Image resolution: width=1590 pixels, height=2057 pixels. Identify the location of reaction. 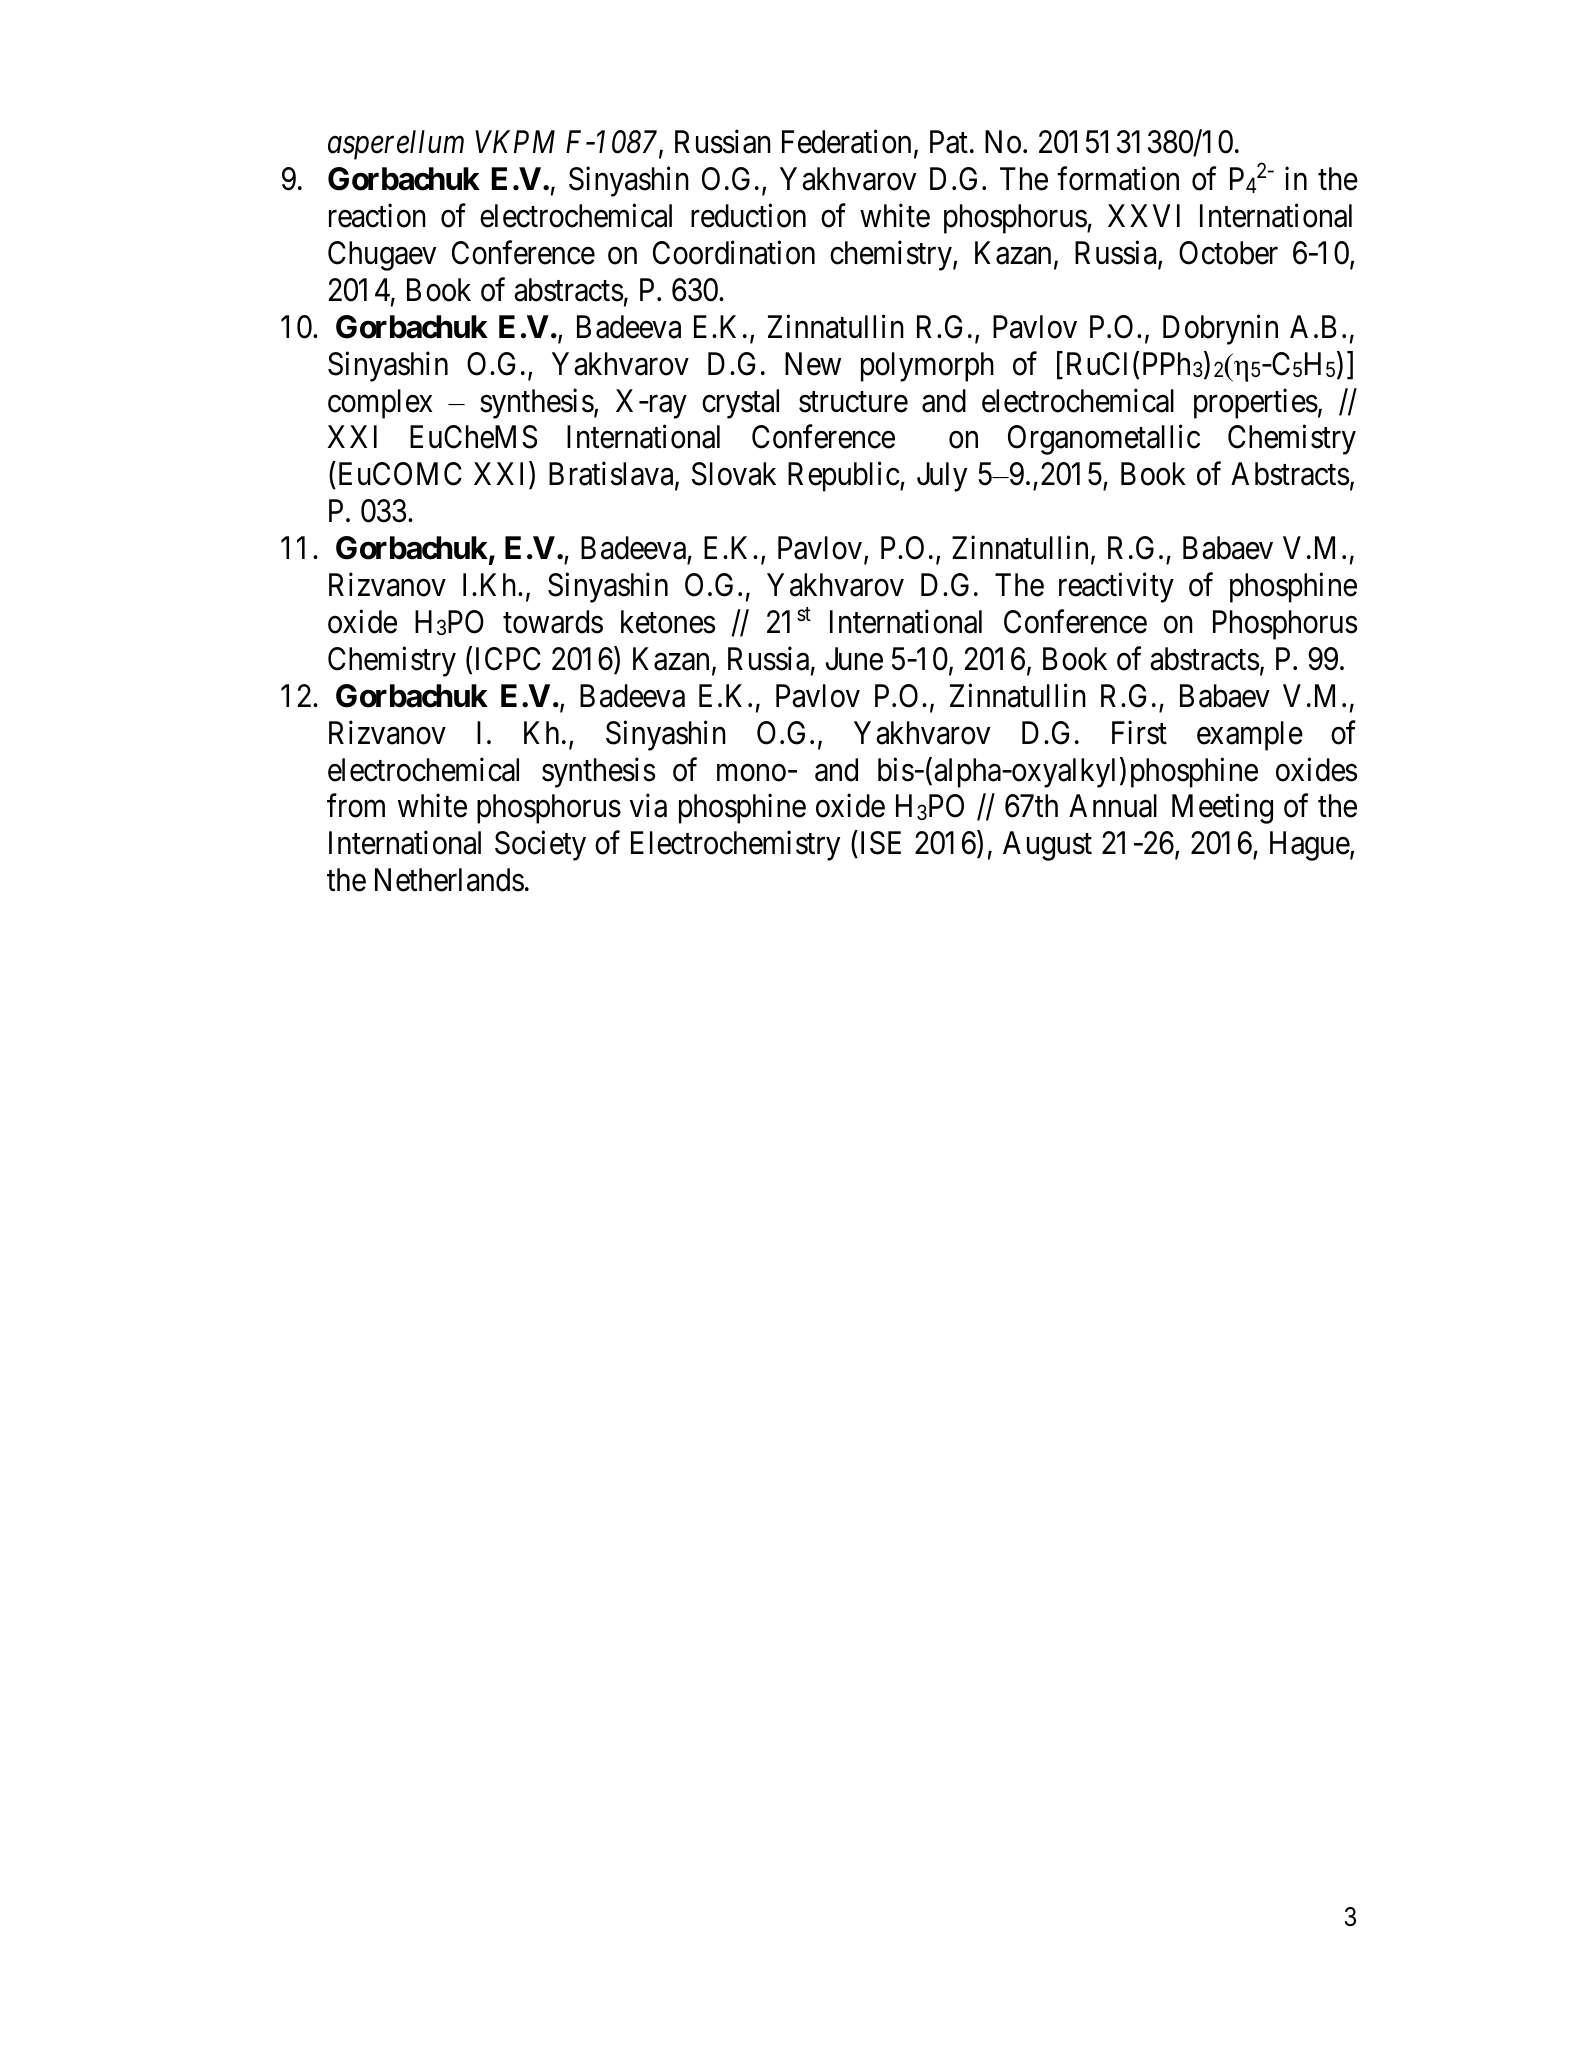
(377, 216).
